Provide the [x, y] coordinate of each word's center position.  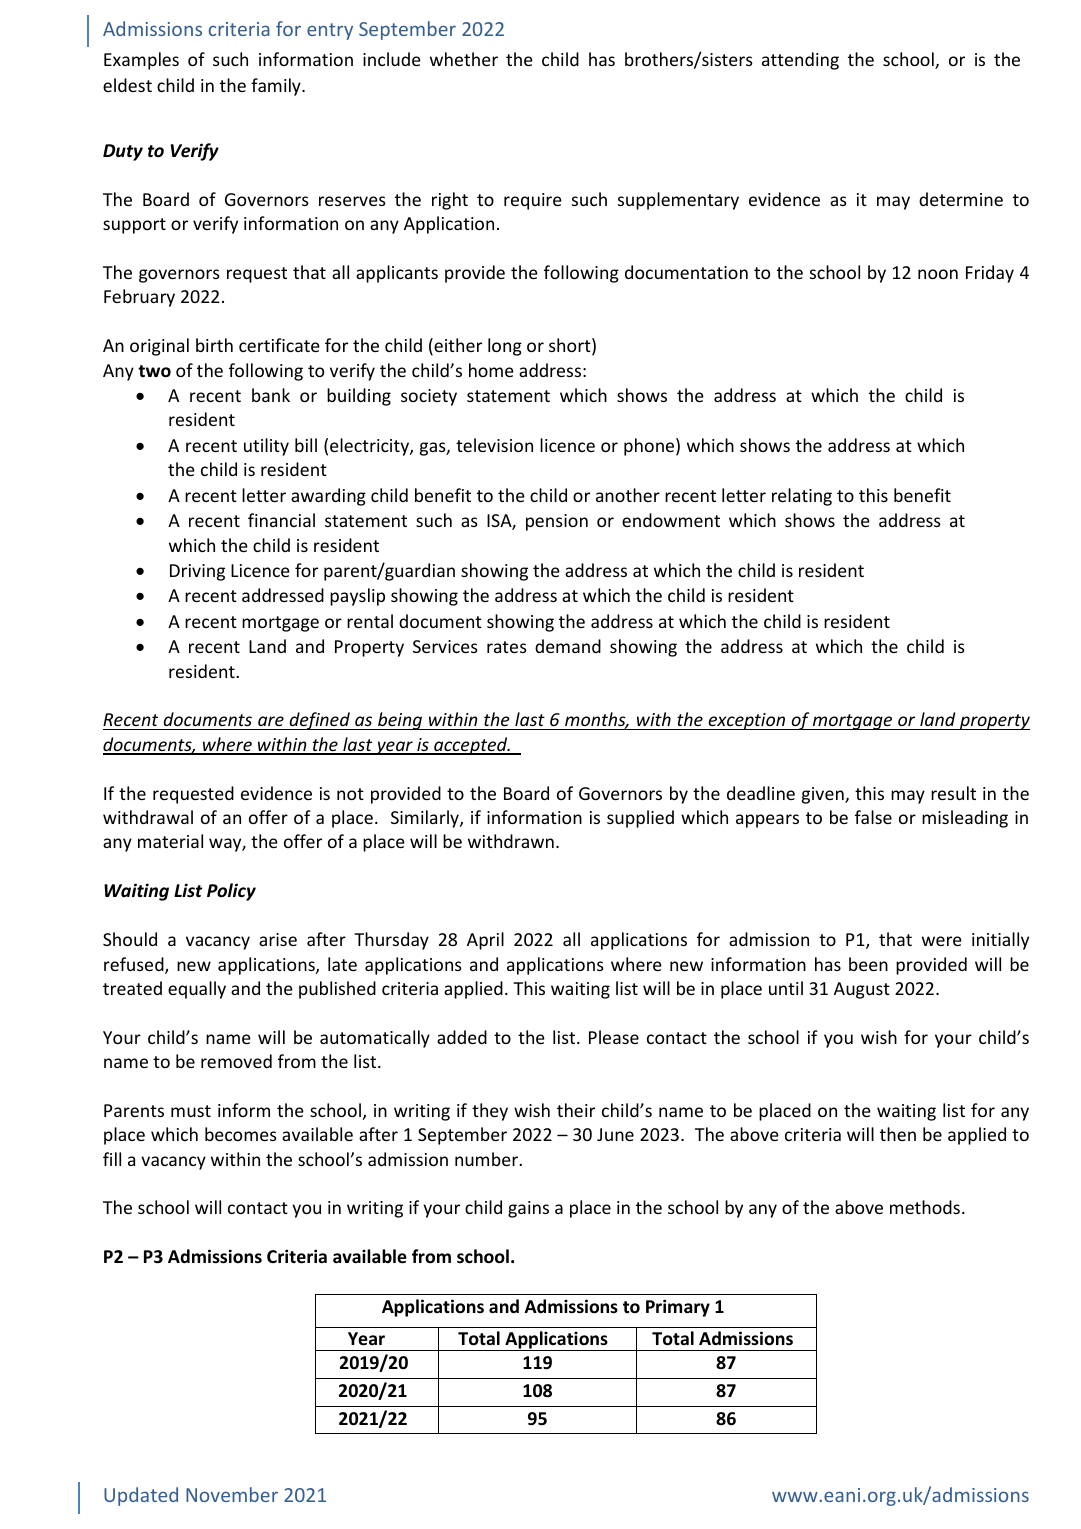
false [873, 817]
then [898, 1134]
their [576, 1110]
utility [266, 447]
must [191, 1111]
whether [464, 59]
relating [802, 497]
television [494, 445]
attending [800, 61]
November [232, 1494]
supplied [640, 819]
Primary [678, 1308]
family [277, 87]
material [170, 841]
